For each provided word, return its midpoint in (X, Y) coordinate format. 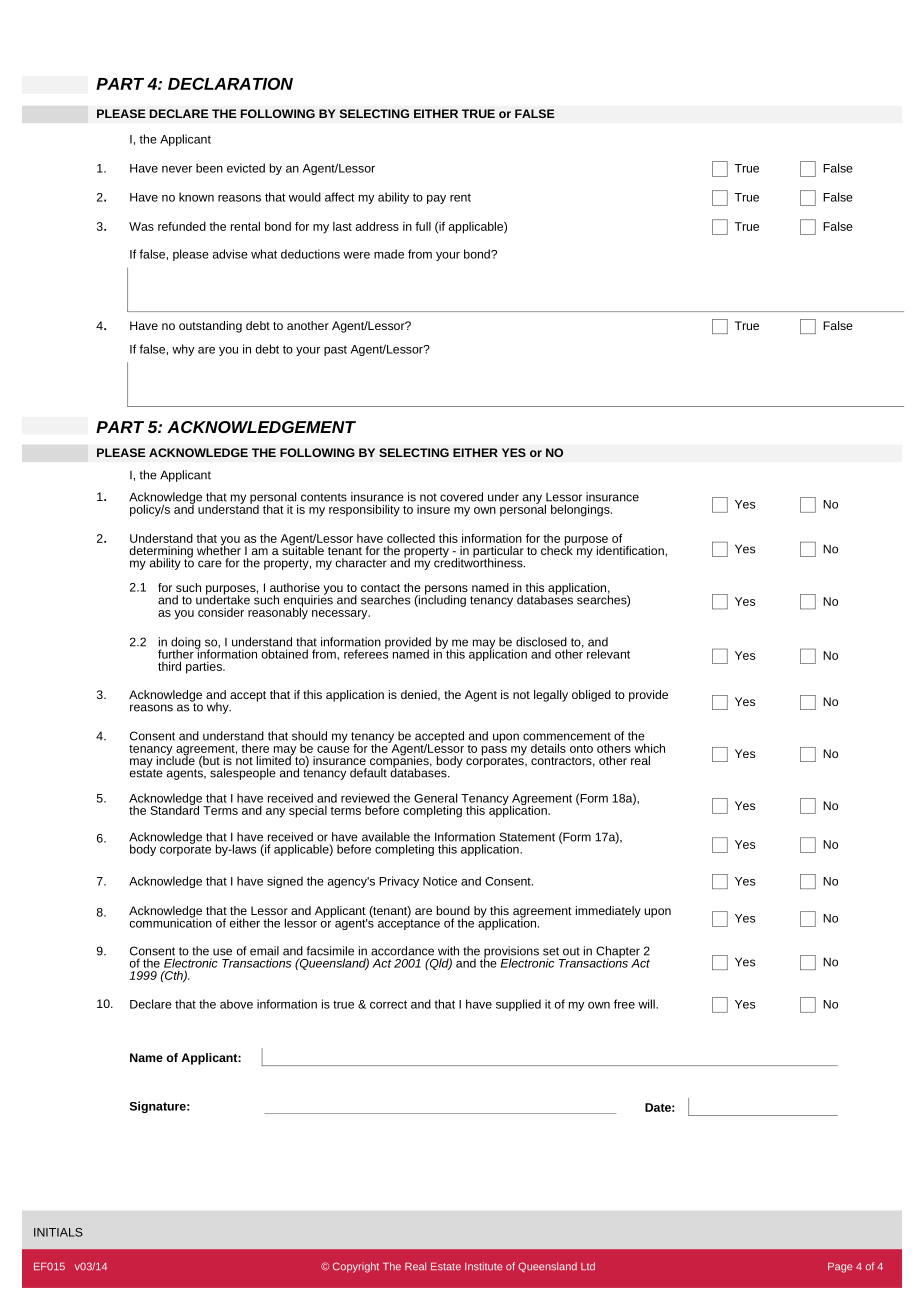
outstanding (210, 327)
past (335, 350)
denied (420, 695)
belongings (581, 511)
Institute (483, 1266)
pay (436, 199)
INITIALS (58, 1232)
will (647, 1004)
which (649, 748)
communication (171, 922)
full (423, 226)
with (448, 951)
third (169, 666)
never (177, 169)
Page (840, 1267)
